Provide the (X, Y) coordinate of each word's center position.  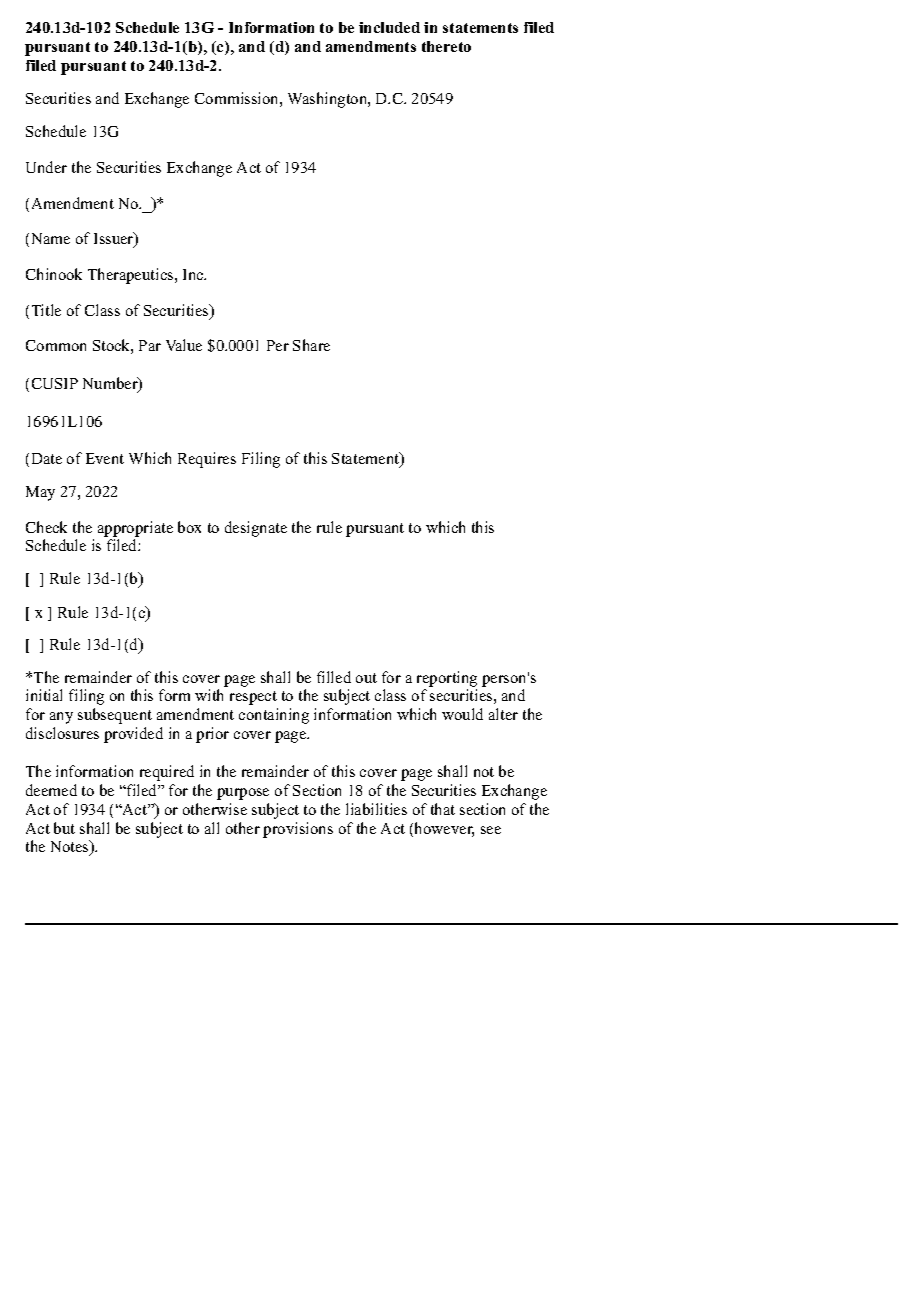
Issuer (115, 239)
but (64, 828)
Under (46, 167)
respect (253, 698)
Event (105, 458)
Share (311, 345)
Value (184, 345)
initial (44, 695)
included (389, 27)
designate (256, 529)
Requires (207, 460)
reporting (447, 679)
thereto (446, 46)
